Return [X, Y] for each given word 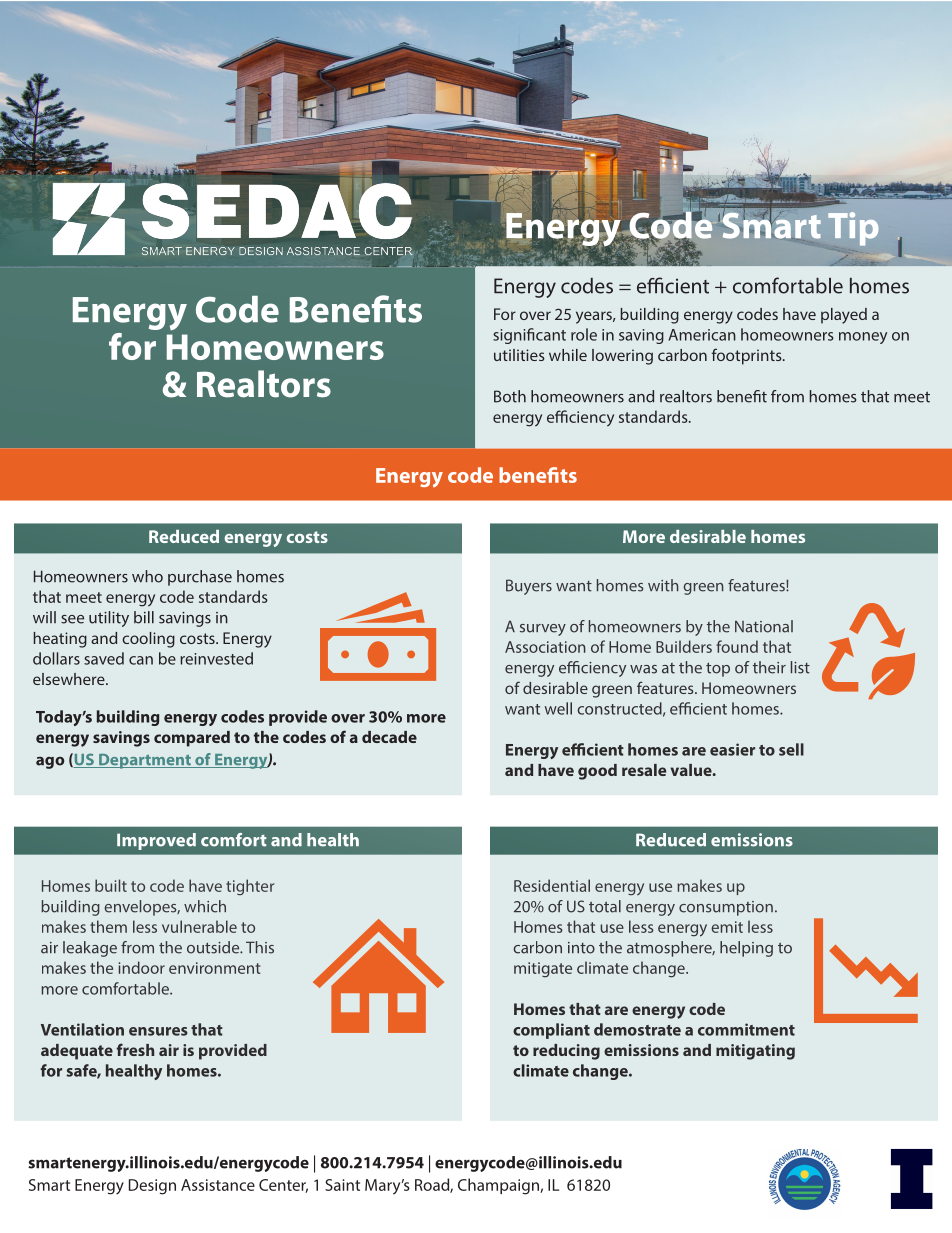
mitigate [543, 970]
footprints [748, 356]
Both [510, 396]
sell [791, 749]
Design [152, 1187]
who [147, 576]
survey [543, 630]
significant [529, 336]
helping [746, 949]
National [764, 626]
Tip [853, 229]
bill [144, 617]
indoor [142, 967]
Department [145, 761]
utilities [519, 355]
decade [389, 737]
